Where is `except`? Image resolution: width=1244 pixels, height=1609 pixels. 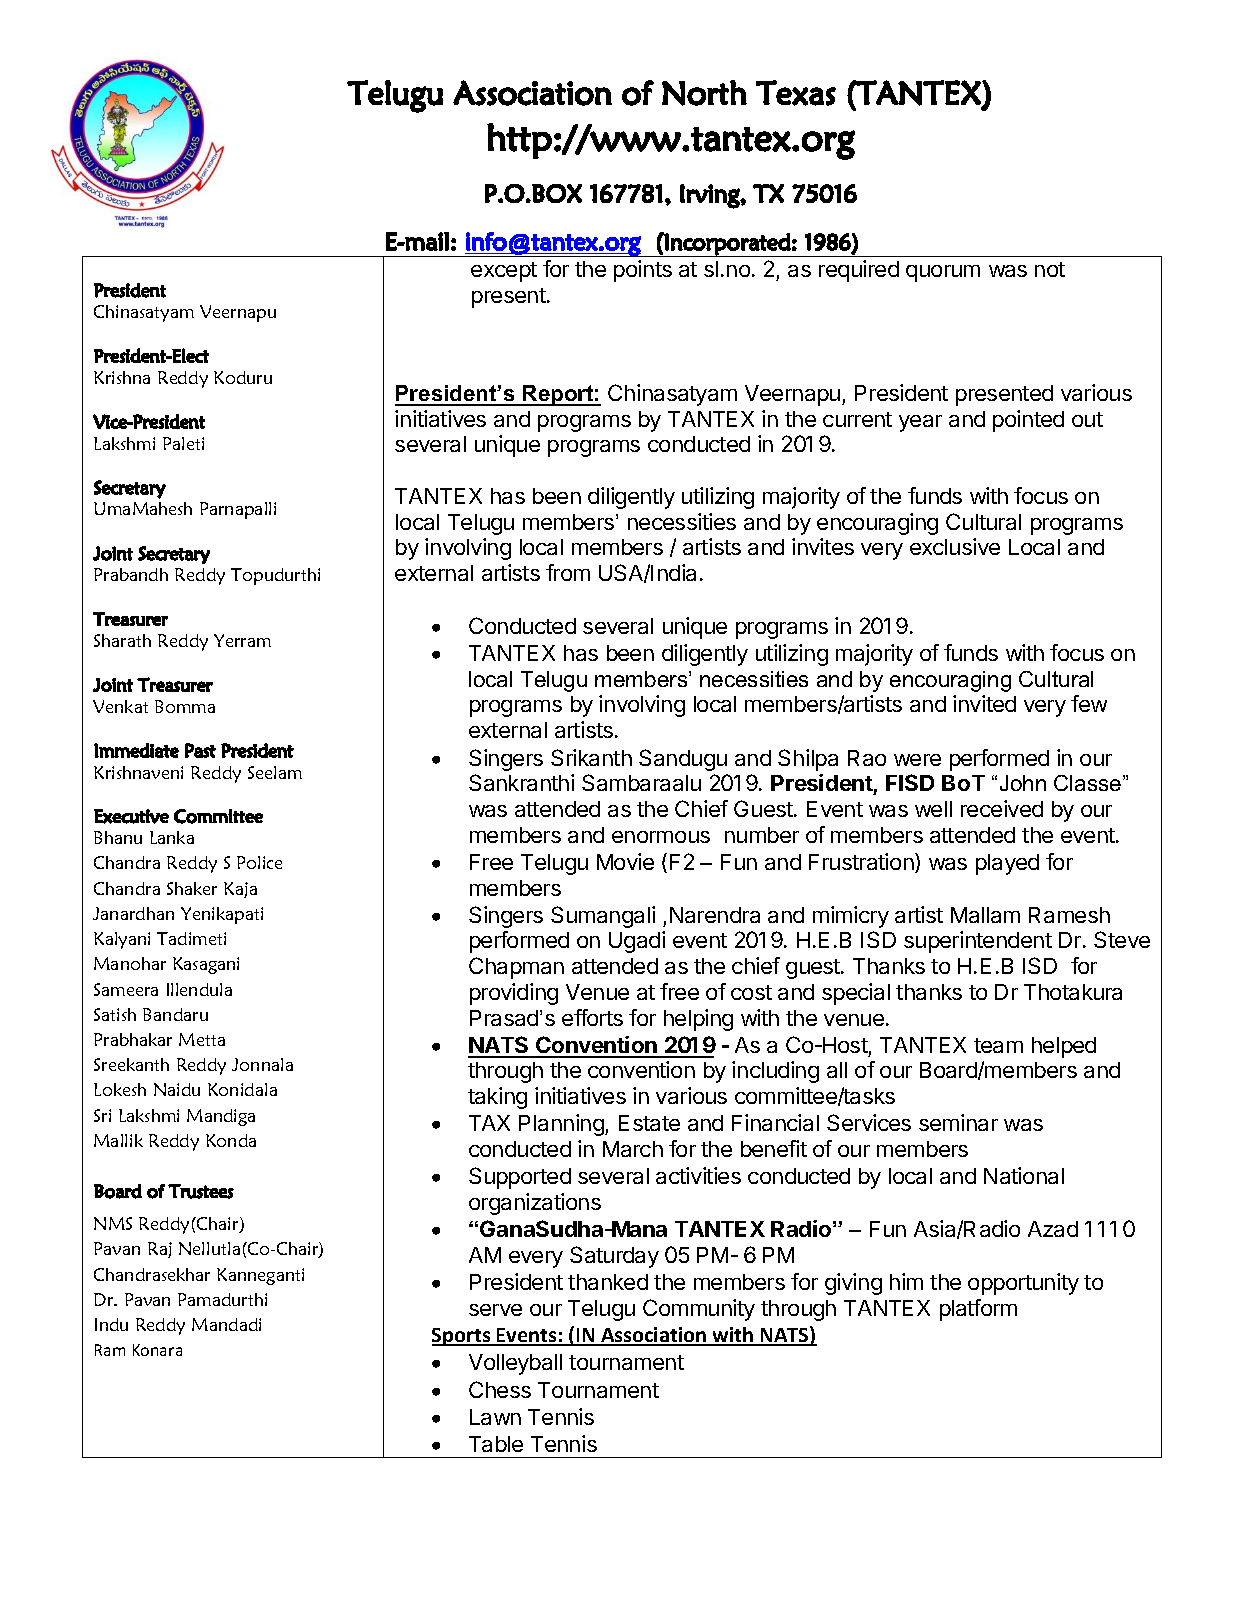
except is located at coordinates (504, 272).
